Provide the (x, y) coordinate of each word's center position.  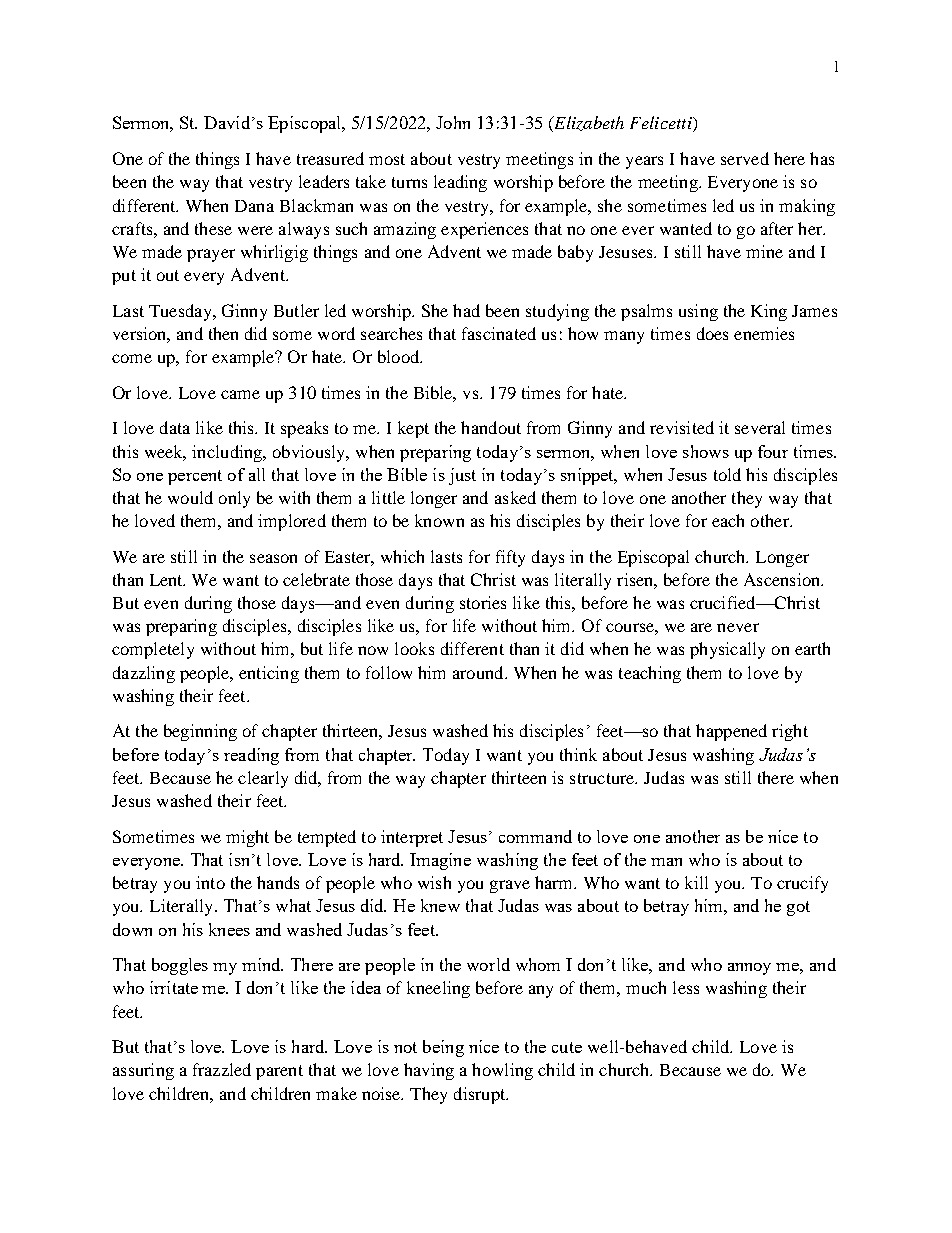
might (247, 838)
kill (696, 882)
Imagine (440, 861)
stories (483, 602)
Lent (167, 580)
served (745, 158)
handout (491, 427)
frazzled (222, 1069)
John (453, 122)
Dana (254, 206)
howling (502, 1071)
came (240, 394)
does (712, 333)
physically (727, 650)
